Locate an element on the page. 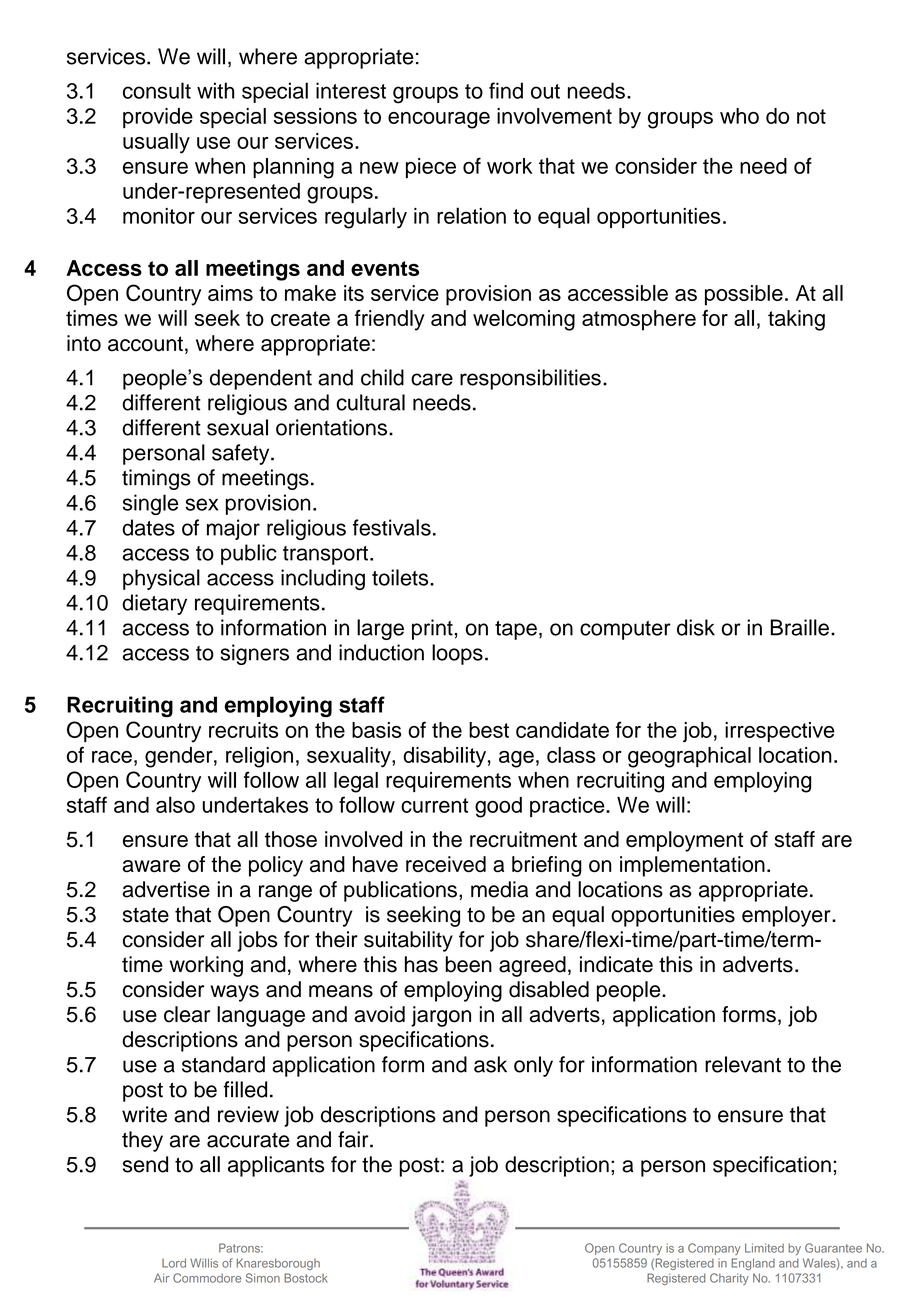 This document has width=924, height=1308. irrespective is located at coordinates (780, 732).
